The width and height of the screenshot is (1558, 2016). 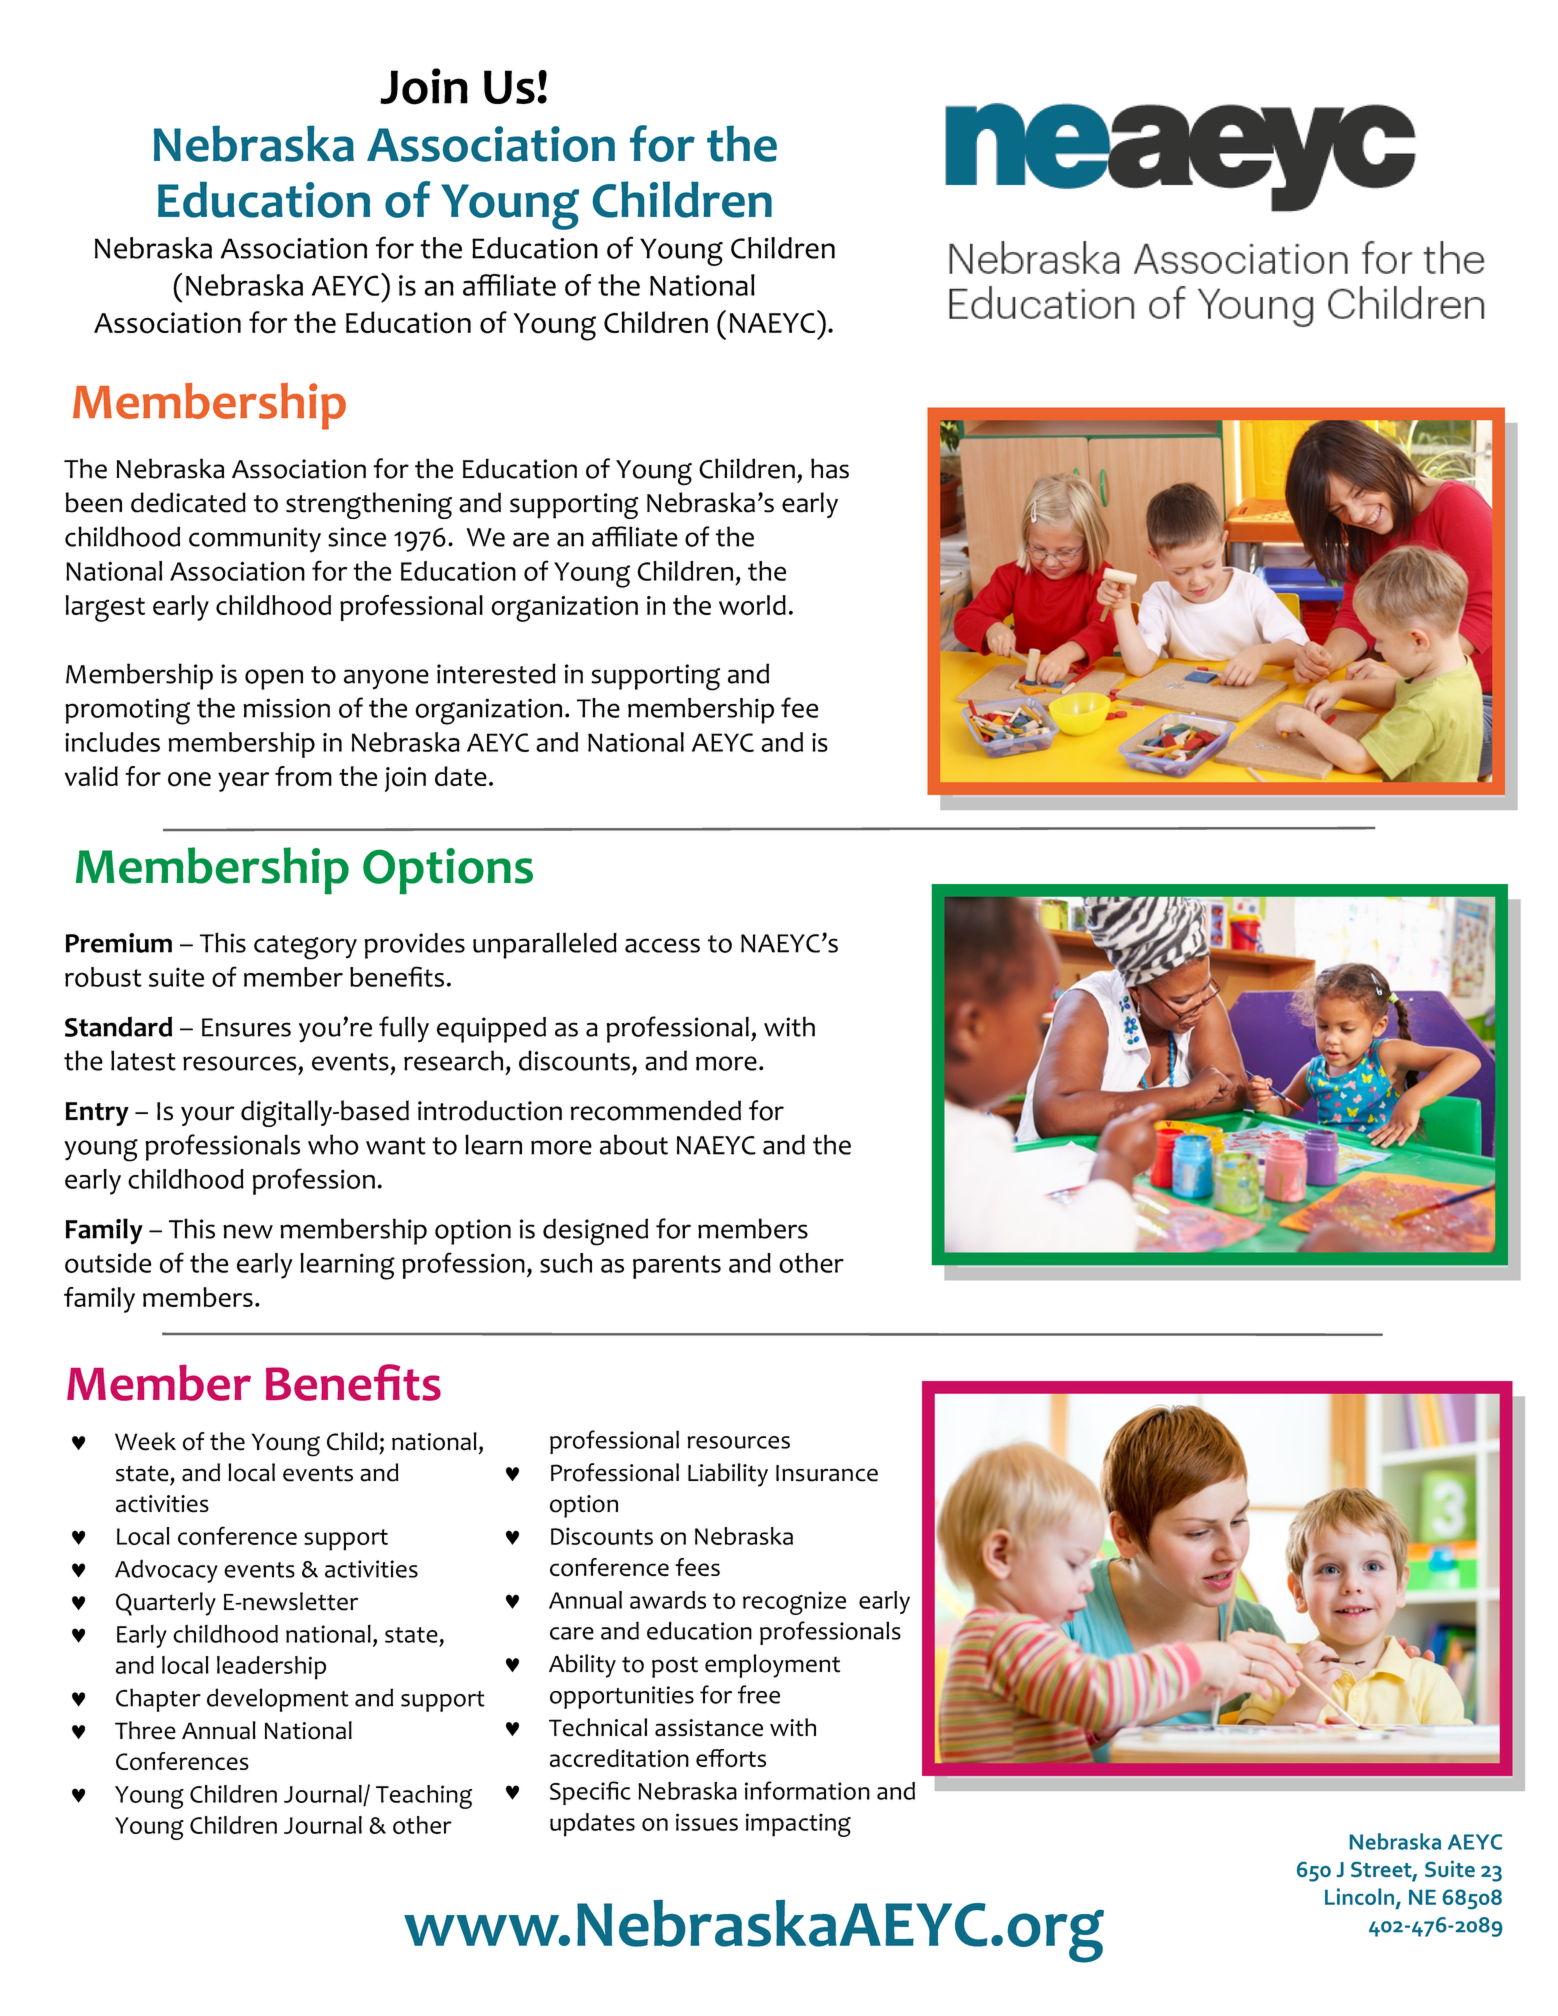 What do you see at coordinates (677, 1267) in the screenshot?
I see `parents` at bounding box center [677, 1267].
